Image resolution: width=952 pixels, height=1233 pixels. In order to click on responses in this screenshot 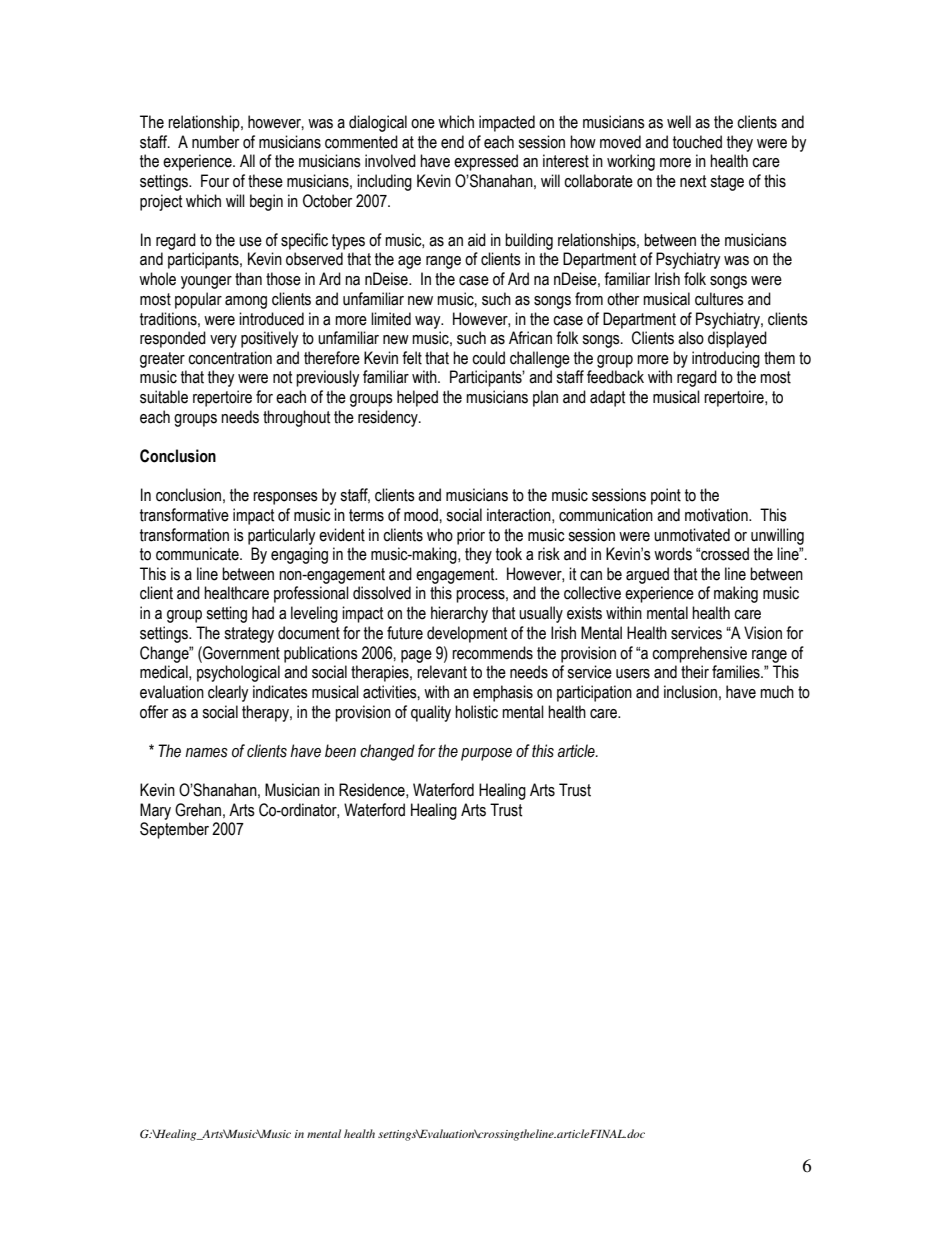, I will do `click(285, 498)`.
